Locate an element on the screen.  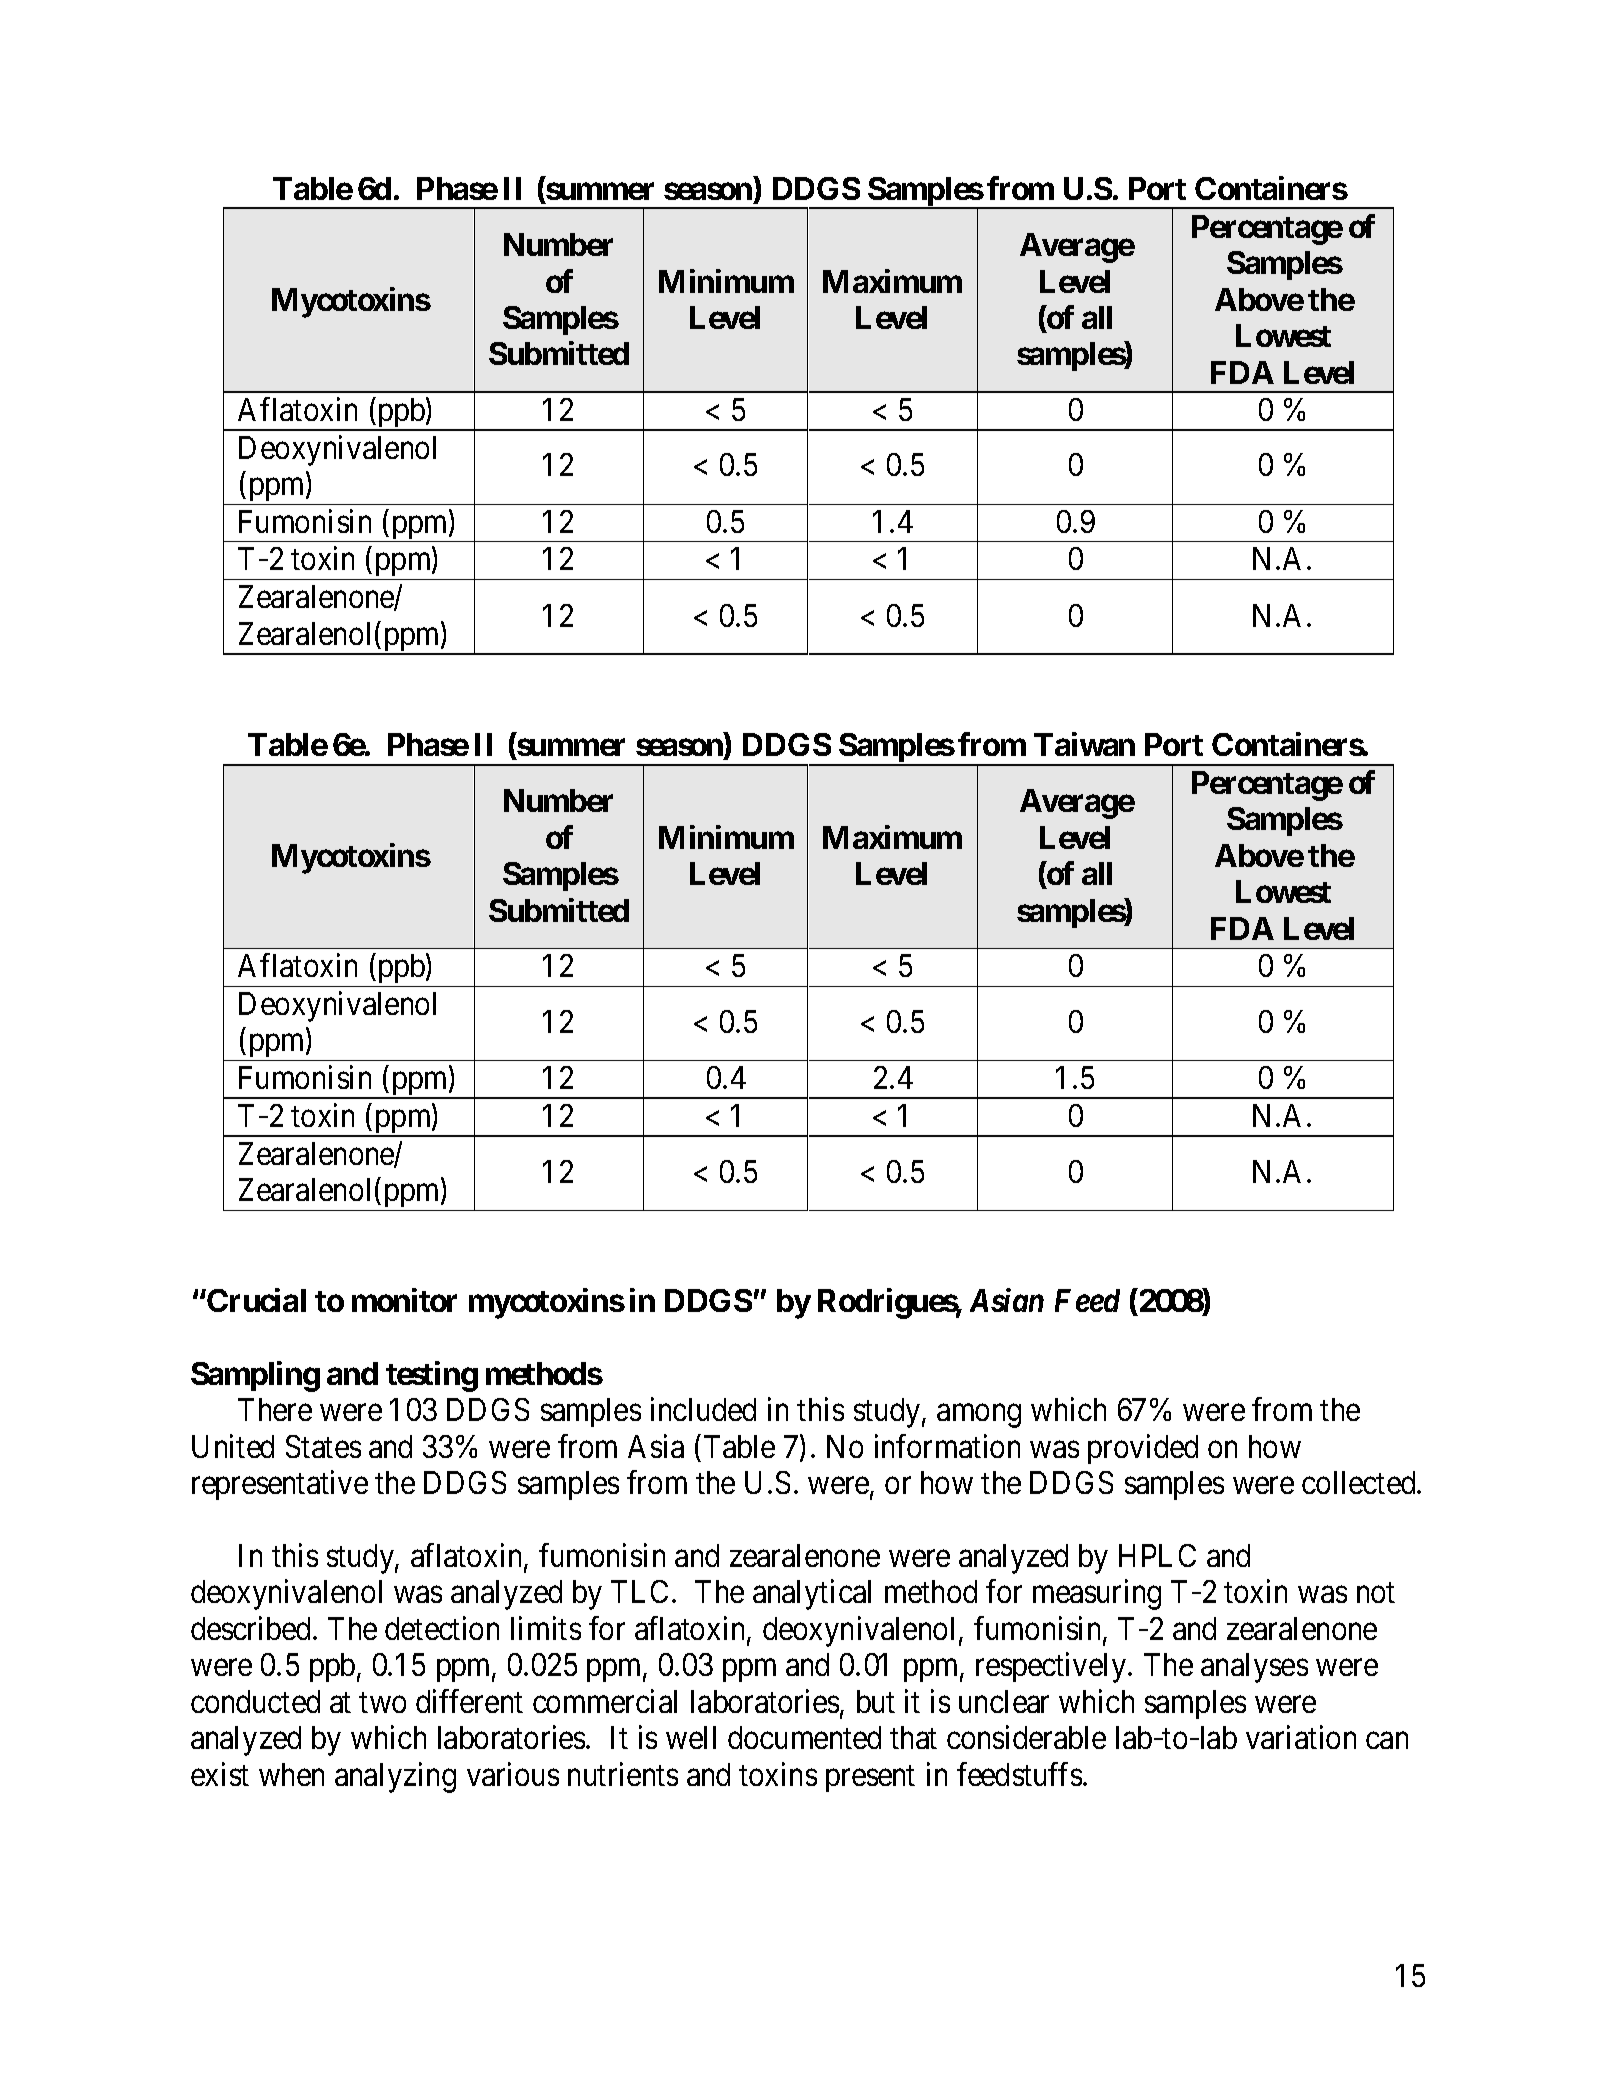
monitor is located at coordinates (404, 1300).
